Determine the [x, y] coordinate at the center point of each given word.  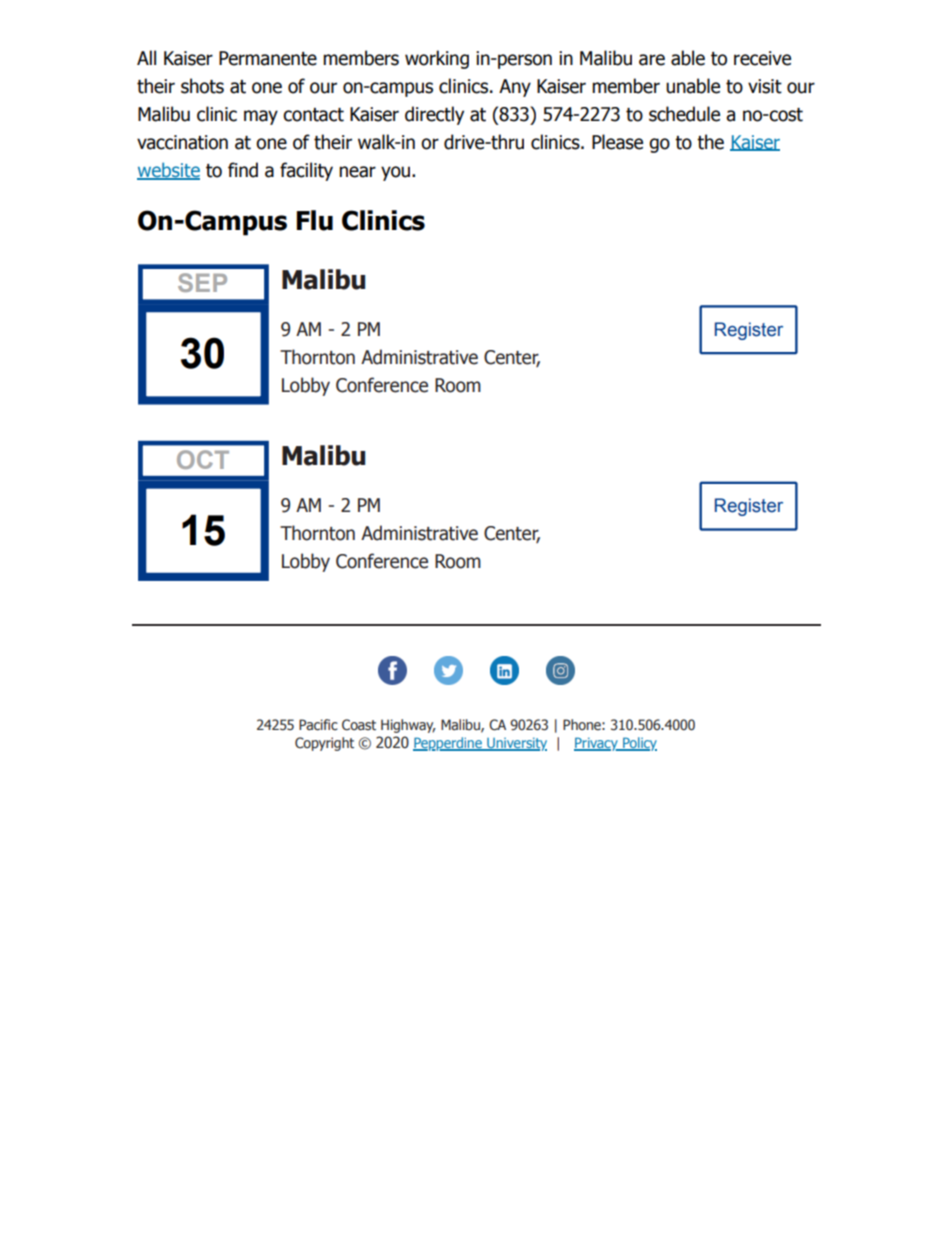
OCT [203, 459]
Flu [315, 220]
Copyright [324, 744]
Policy [639, 744]
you [395, 173]
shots [202, 86]
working [437, 59]
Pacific [318, 725]
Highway [408, 726]
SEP [202, 282]
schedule [684, 114]
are [652, 60]
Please [617, 142]
